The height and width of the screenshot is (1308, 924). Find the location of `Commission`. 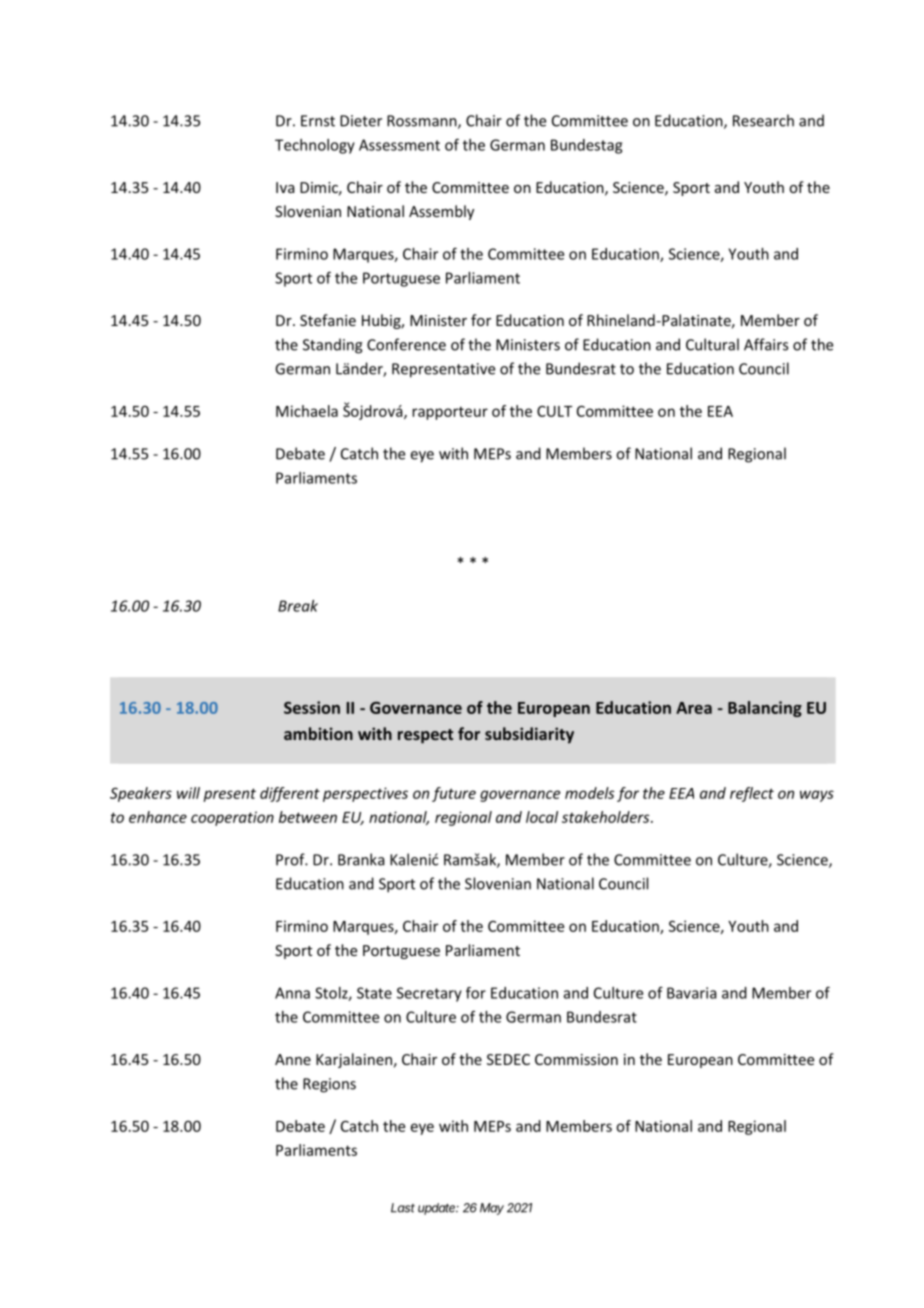

Commission is located at coordinates (576, 1059).
